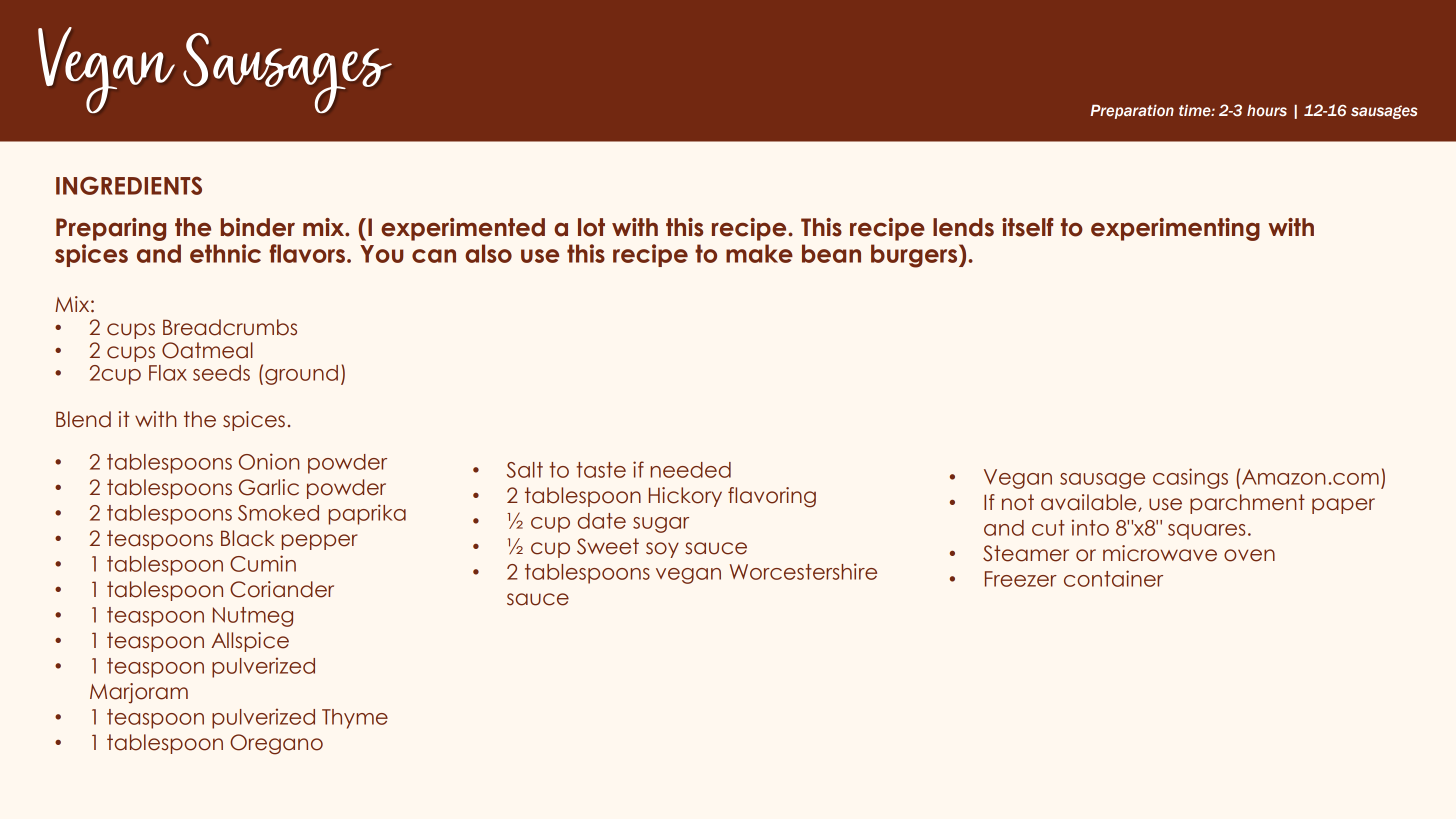 Image resolution: width=1456 pixels, height=819 pixels. I want to click on lot, so click(591, 227).
